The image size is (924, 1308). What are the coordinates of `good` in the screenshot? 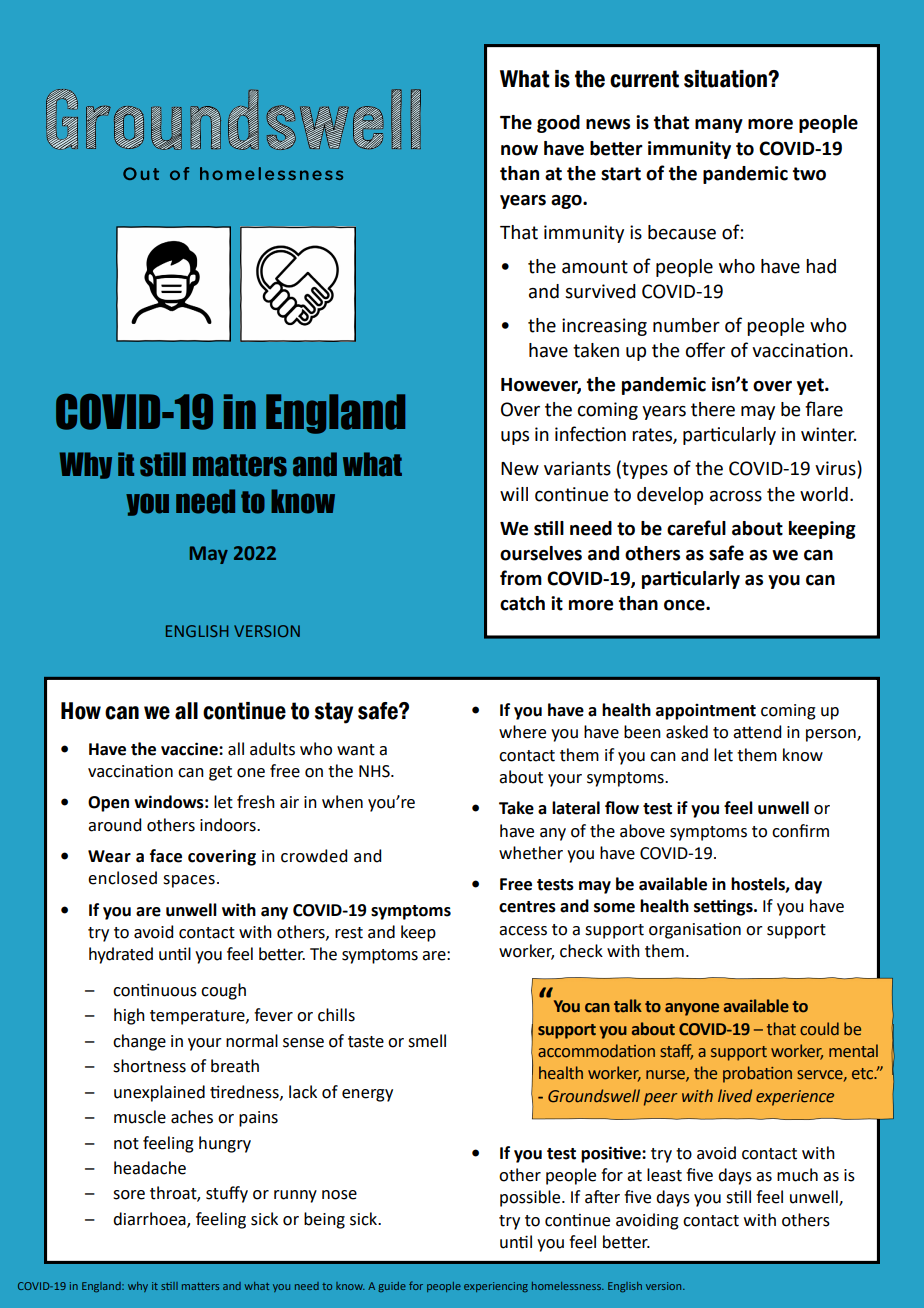 It's located at (558, 124).
